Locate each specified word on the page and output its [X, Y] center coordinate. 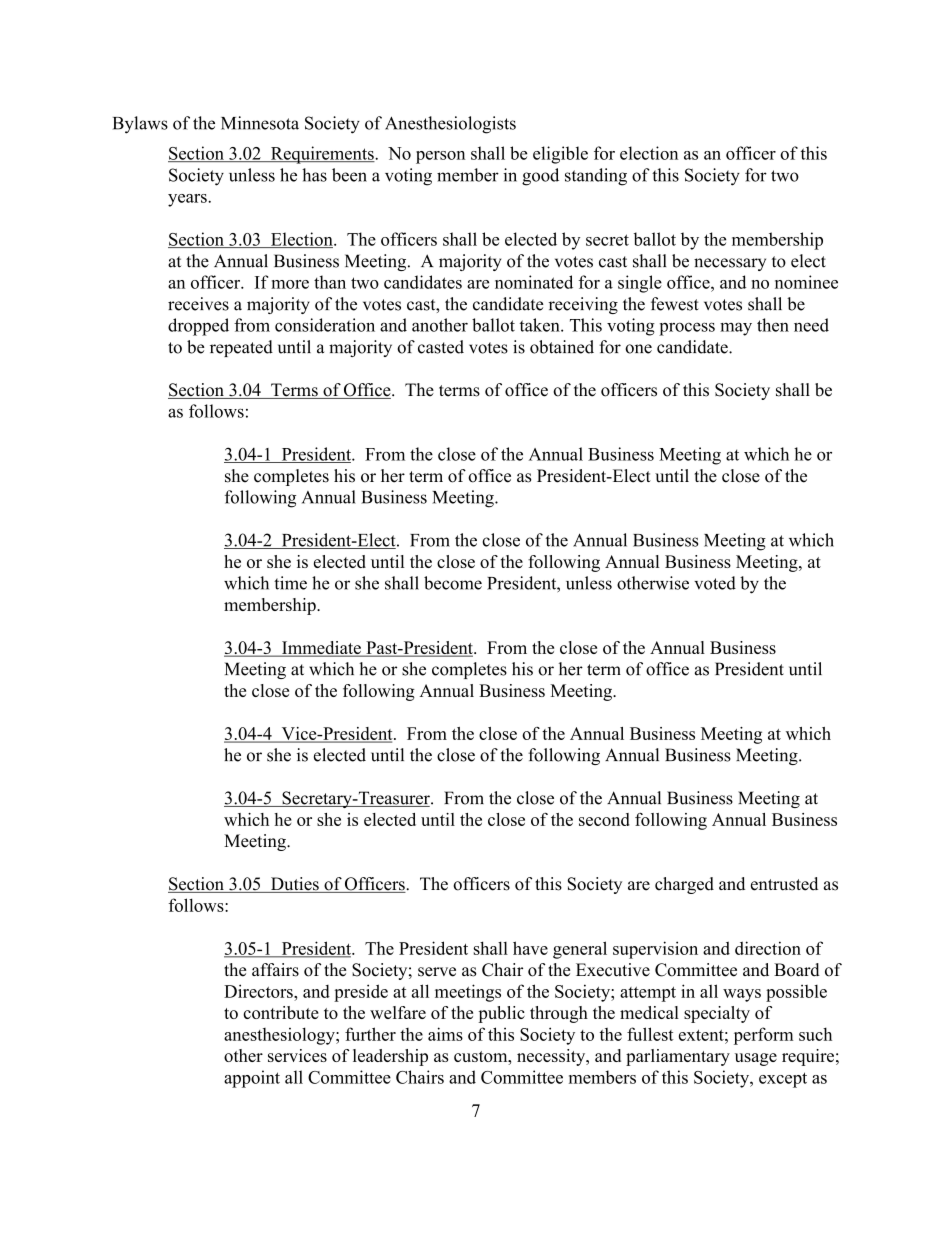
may [736, 329]
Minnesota [260, 123]
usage [756, 1059]
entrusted [784, 884]
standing [596, 177]
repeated [241, 348]
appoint [252, 1079]
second [604, 819]
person [440, 157]
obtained [562, 347]
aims [445, 1034]
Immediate [321, 649]
